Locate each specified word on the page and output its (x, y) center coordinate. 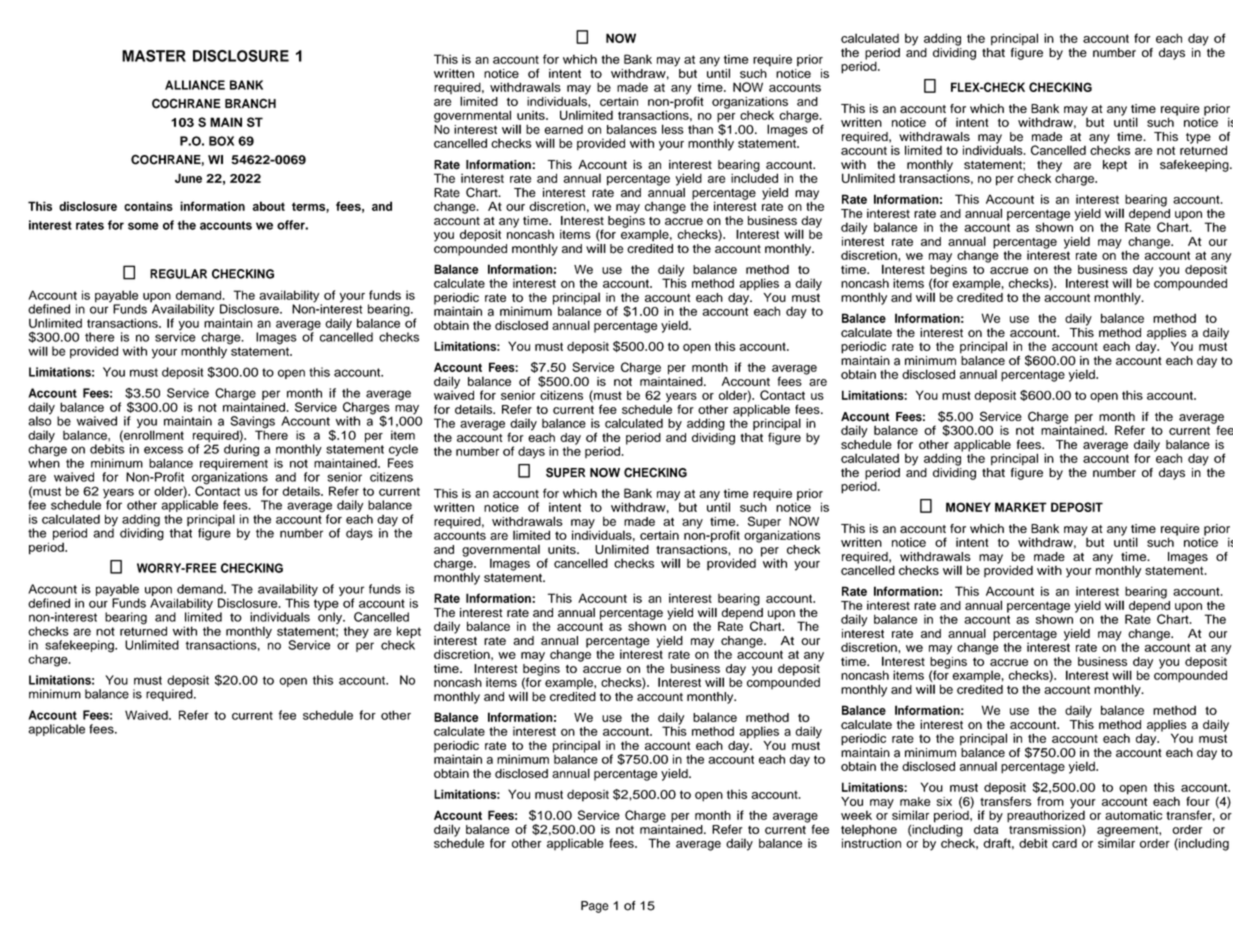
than (700, 129)
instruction (871, 842)
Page (595, 907)
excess (163, 450)
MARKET (1021, 507)
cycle (403, 451)
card (1064, 843)
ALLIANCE (195, 85)
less (672, 129)
